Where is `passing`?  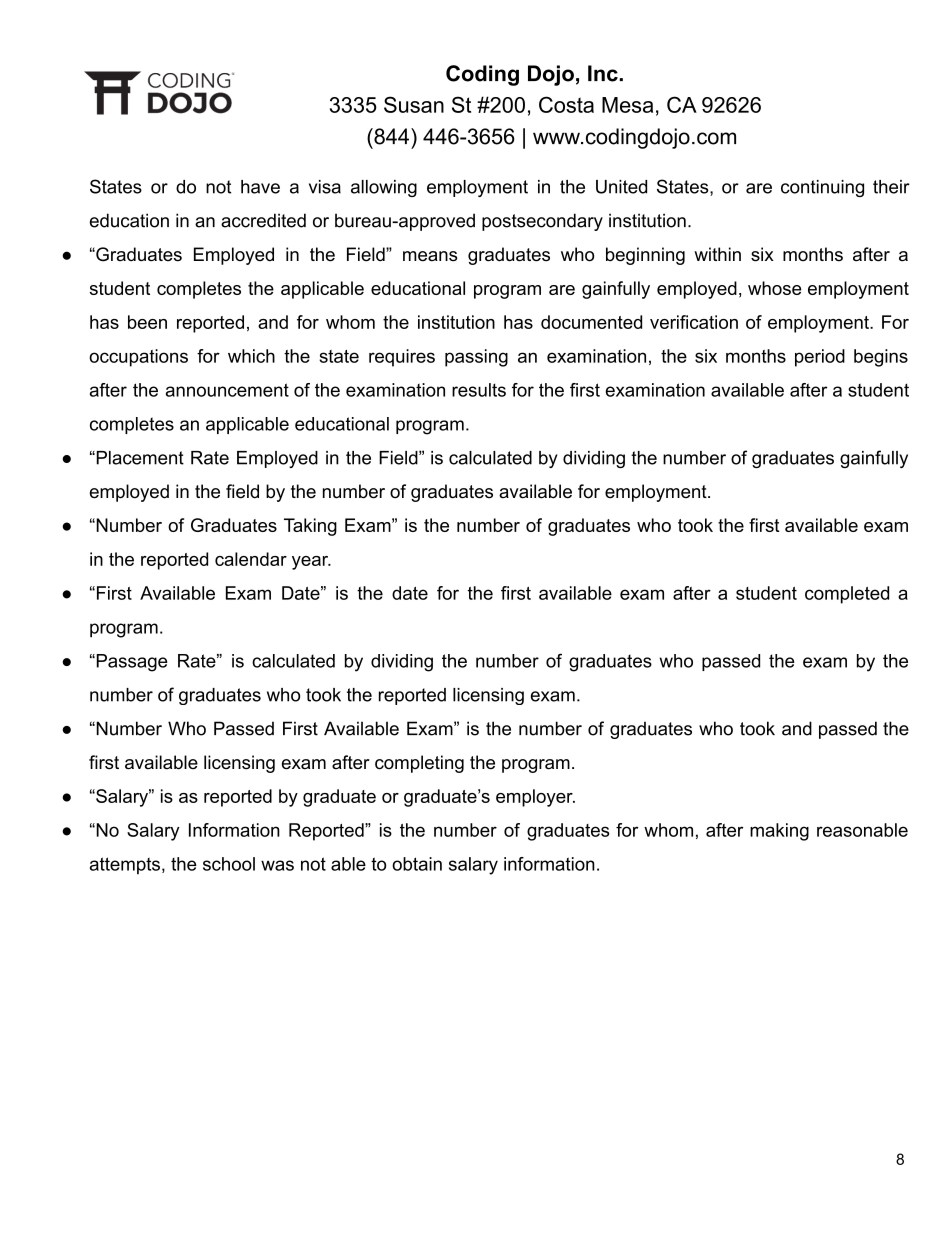
passing is located at coordinates (476, 358).
